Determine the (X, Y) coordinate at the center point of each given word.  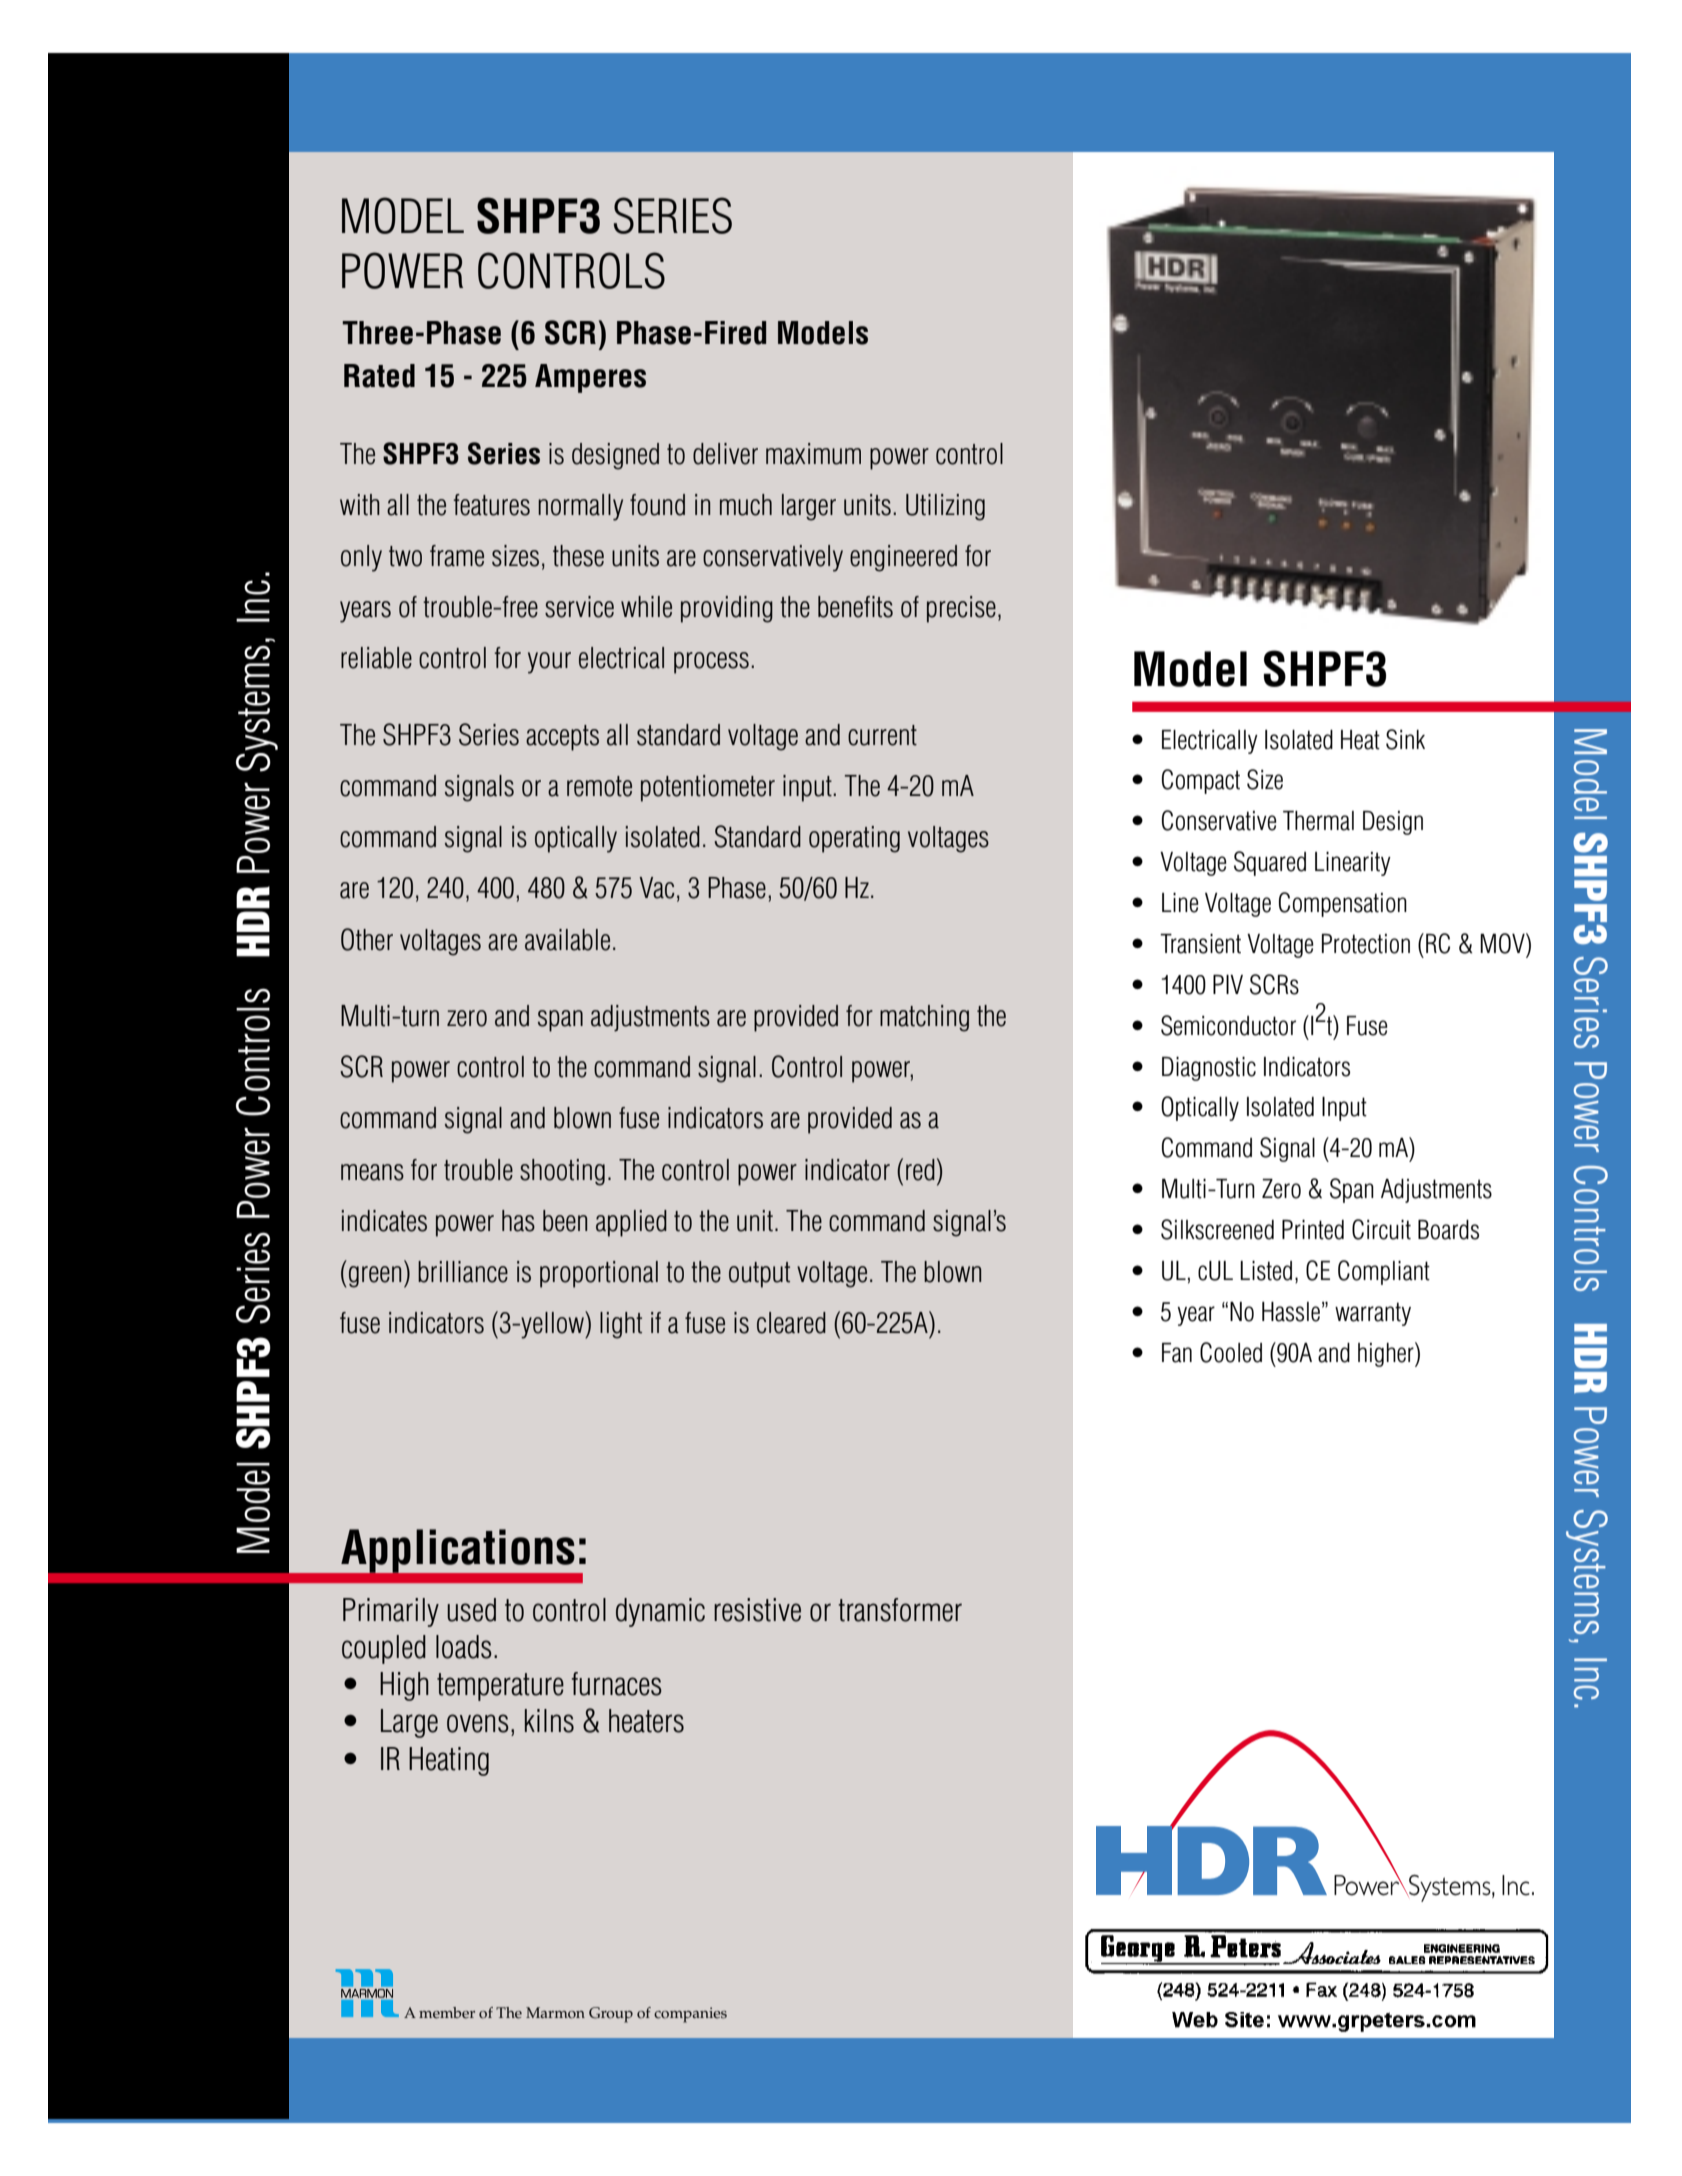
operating (854, 839)
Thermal (1318, 821)
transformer (900, 1610)
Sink (1405, 739)
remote (599, 786)
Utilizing (945, 507)
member (447, 2013)
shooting (562, 1172)
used (471, 1610)
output (759, 1275)
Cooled (1231, 1352)
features (491, 505)
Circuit (1381, 1229)
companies (690, 2015)
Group (611, 2015)
